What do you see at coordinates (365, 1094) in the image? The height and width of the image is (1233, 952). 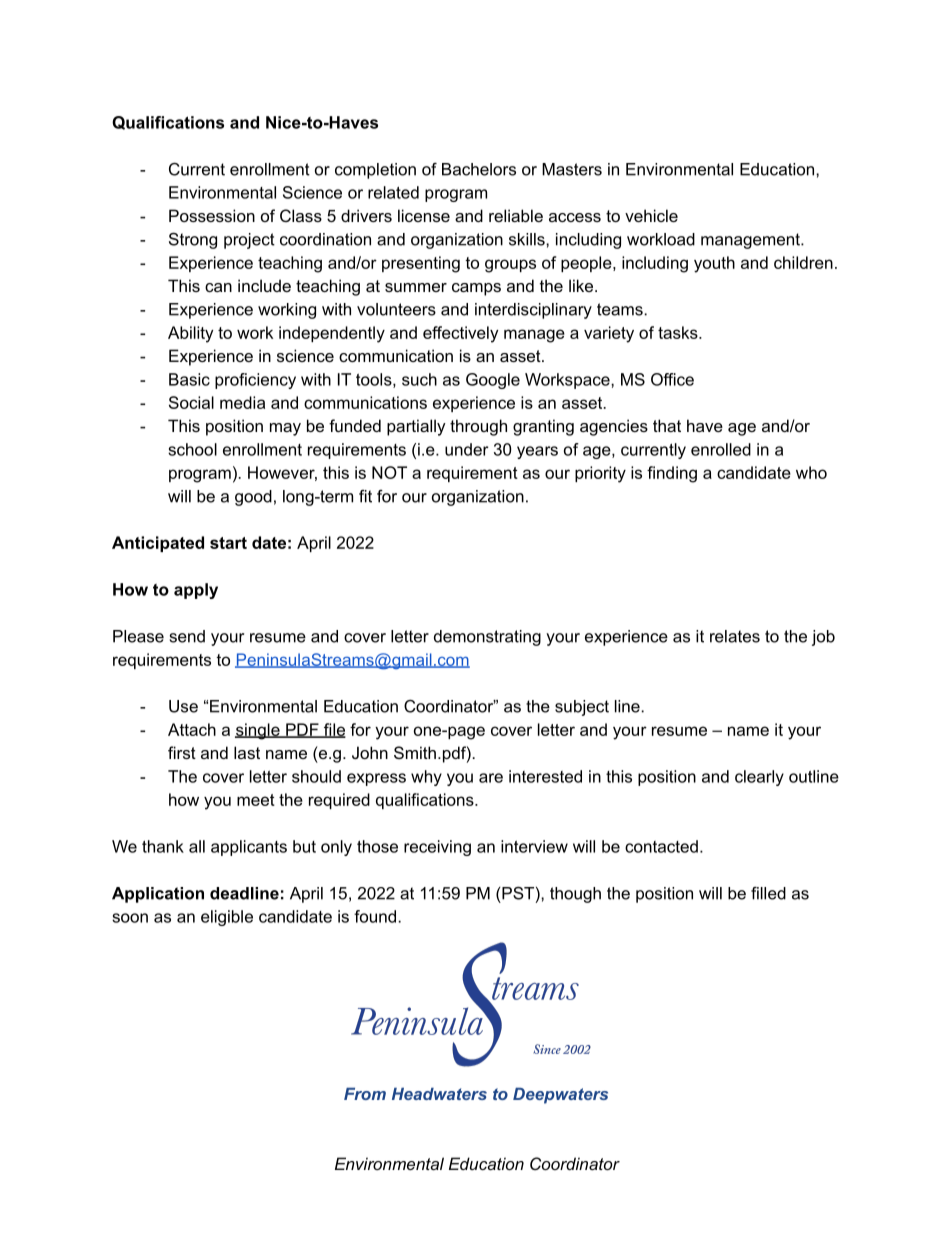 I see `From` at bounding box center [365, 1094].
